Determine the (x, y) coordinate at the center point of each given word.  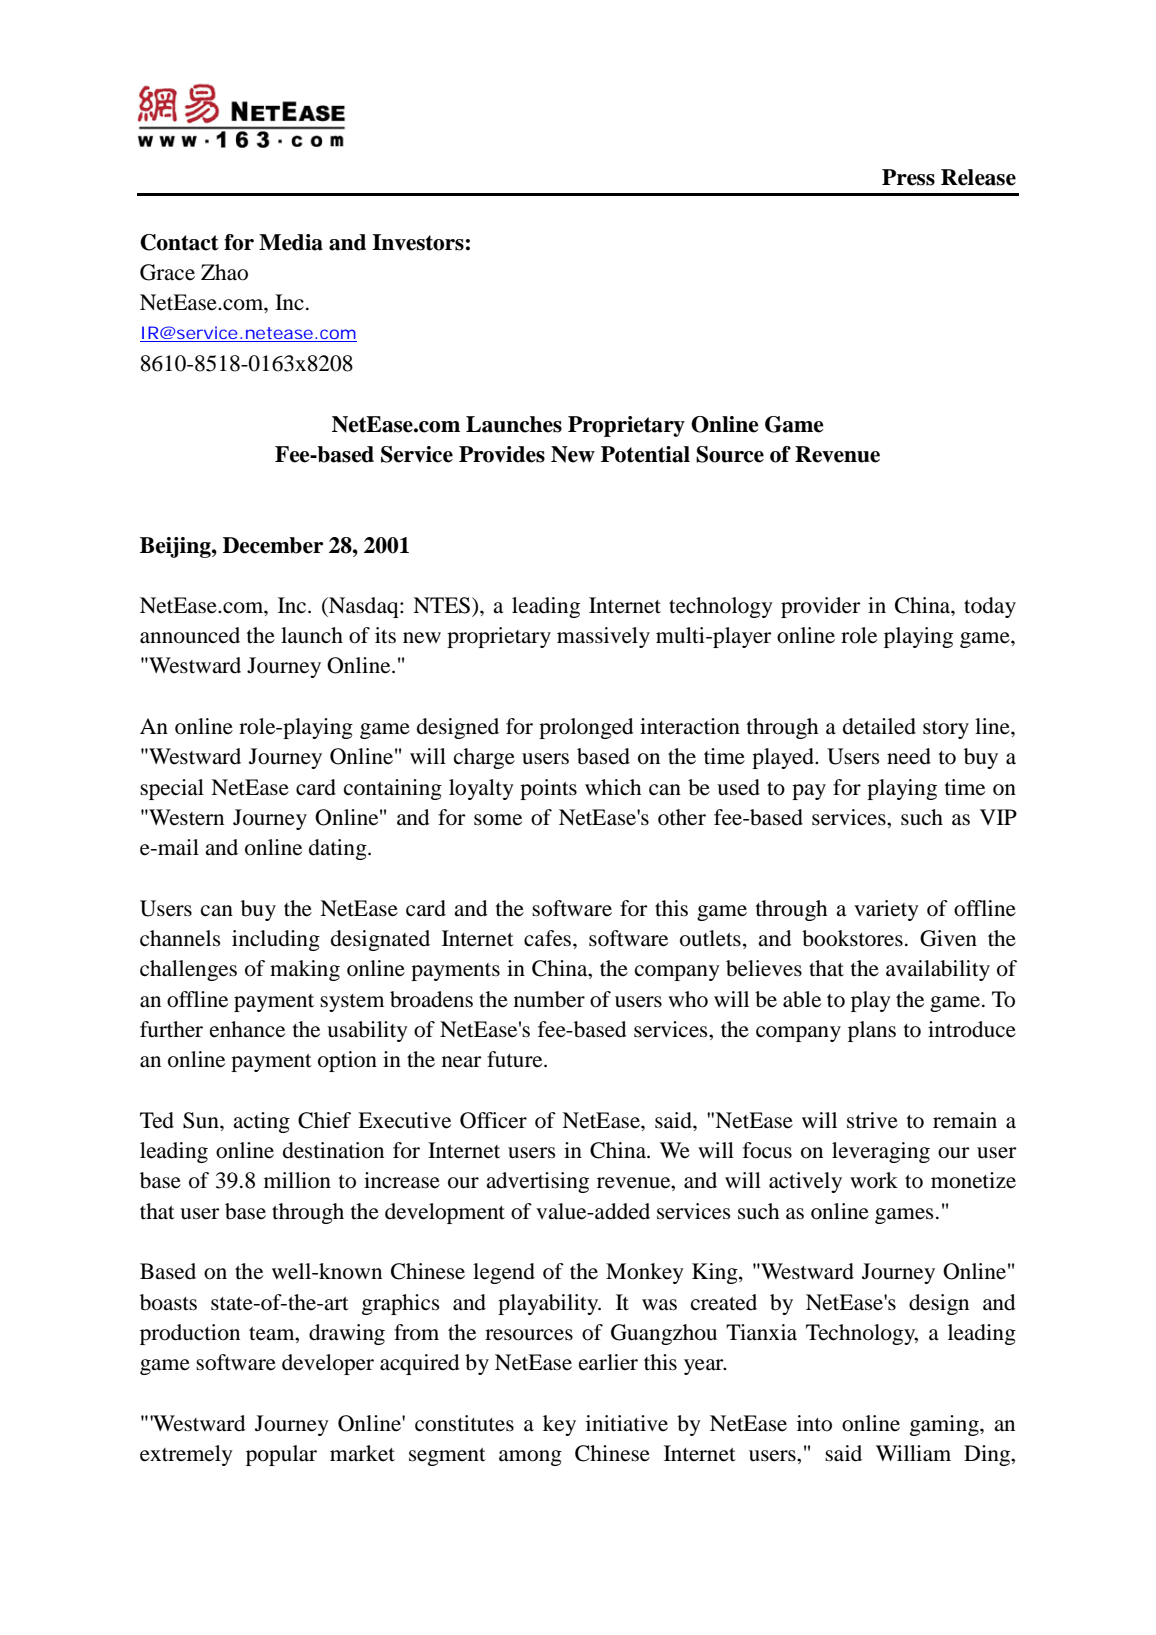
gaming (945, 1425)
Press (908, 177)
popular (281, 1455)
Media (291, 242)
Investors (418, 242)
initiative (627, 1423)
